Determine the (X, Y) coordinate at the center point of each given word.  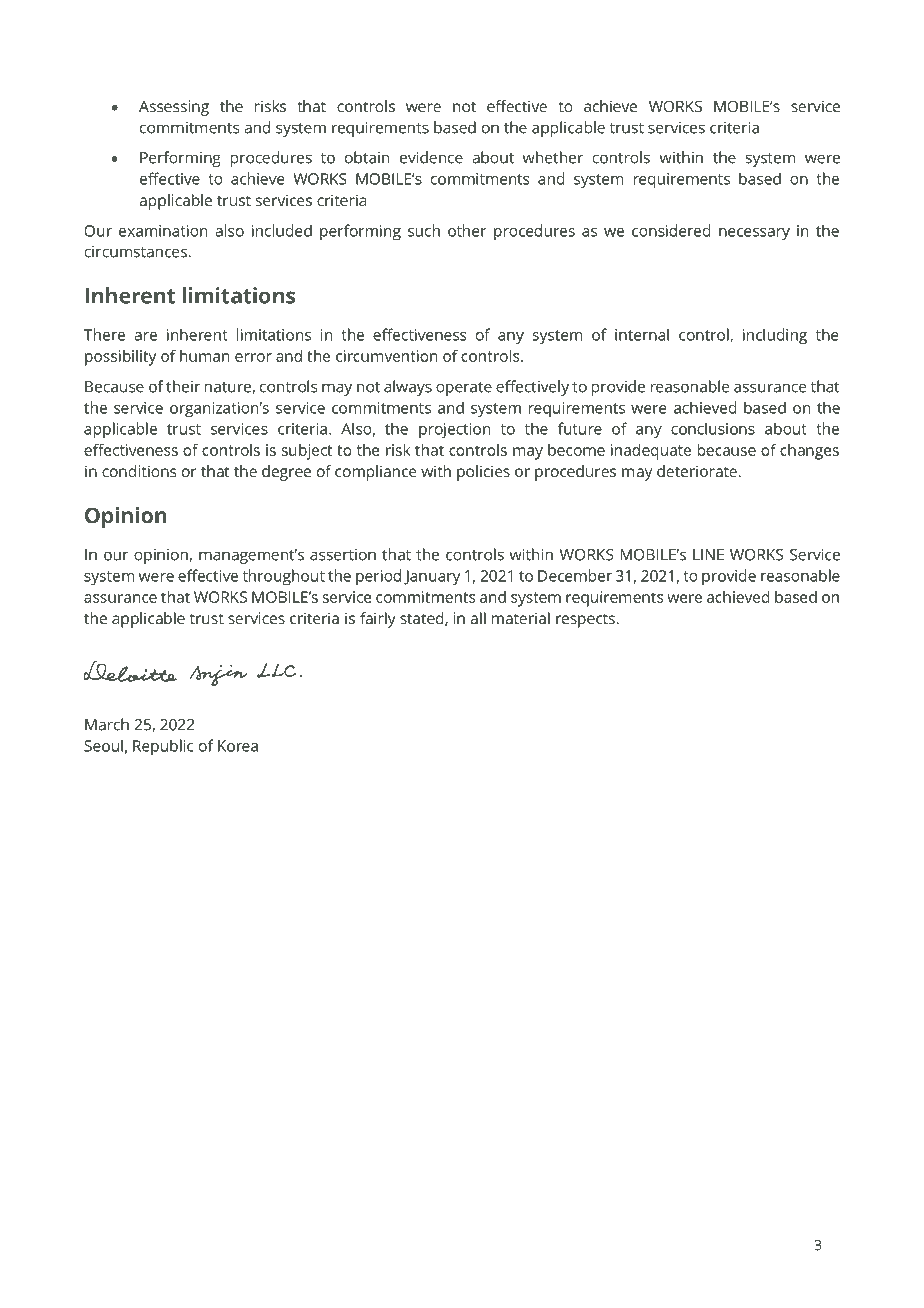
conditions (139, 471)
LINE (708, 555)
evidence (431, 157)
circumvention (386, 356)
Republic (163, 747)
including (775, 336)
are (145, 336)
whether (553, 157)
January (432, 578)
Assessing (174, 108)
